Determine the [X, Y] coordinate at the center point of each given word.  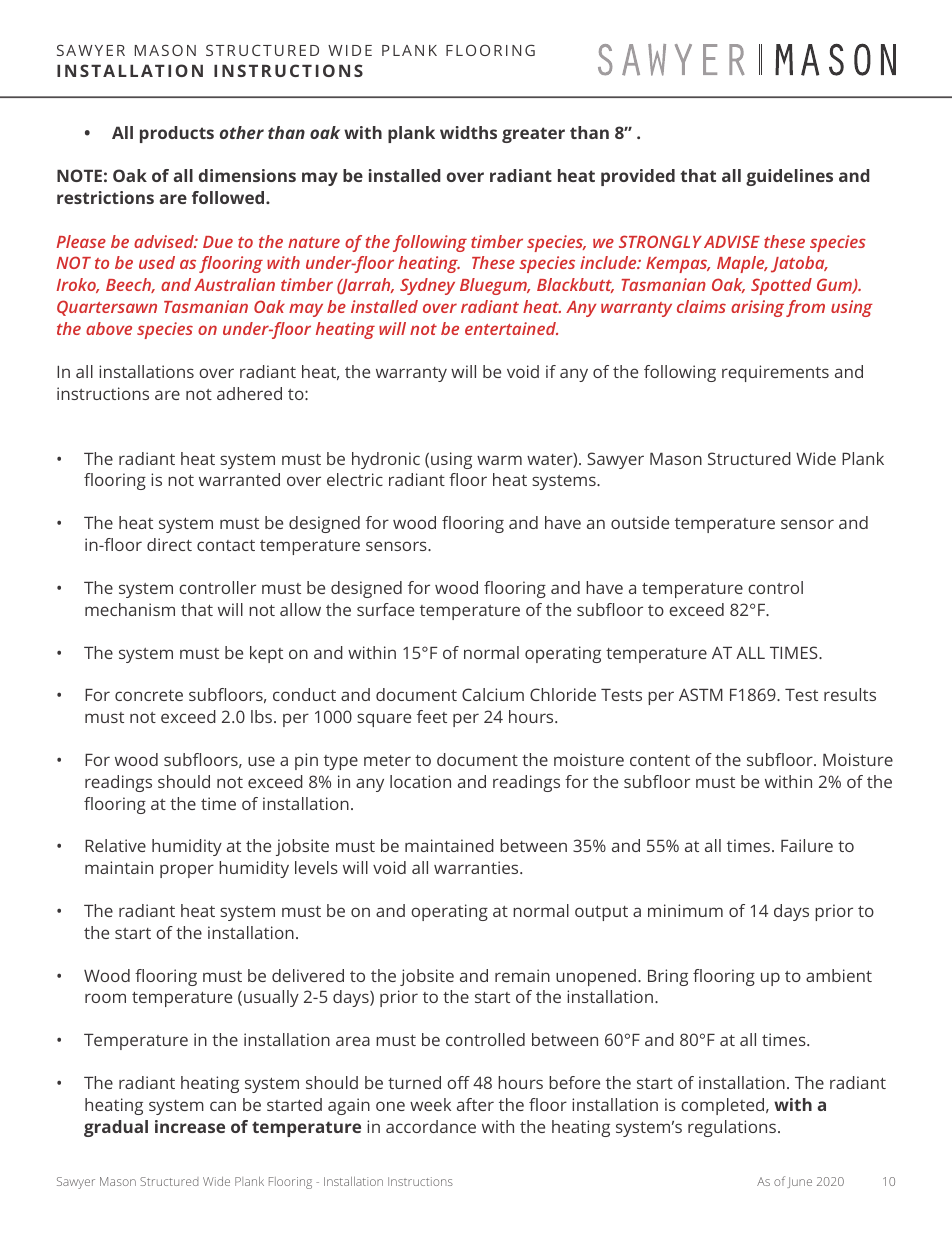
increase [190, 1126]
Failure [807, 845]
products [177, 134]
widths [468, 132]
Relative [115, 845]
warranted [239, 479]
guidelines [789, 177]
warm [499, 460]
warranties [477, 867]
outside [640, 522]
